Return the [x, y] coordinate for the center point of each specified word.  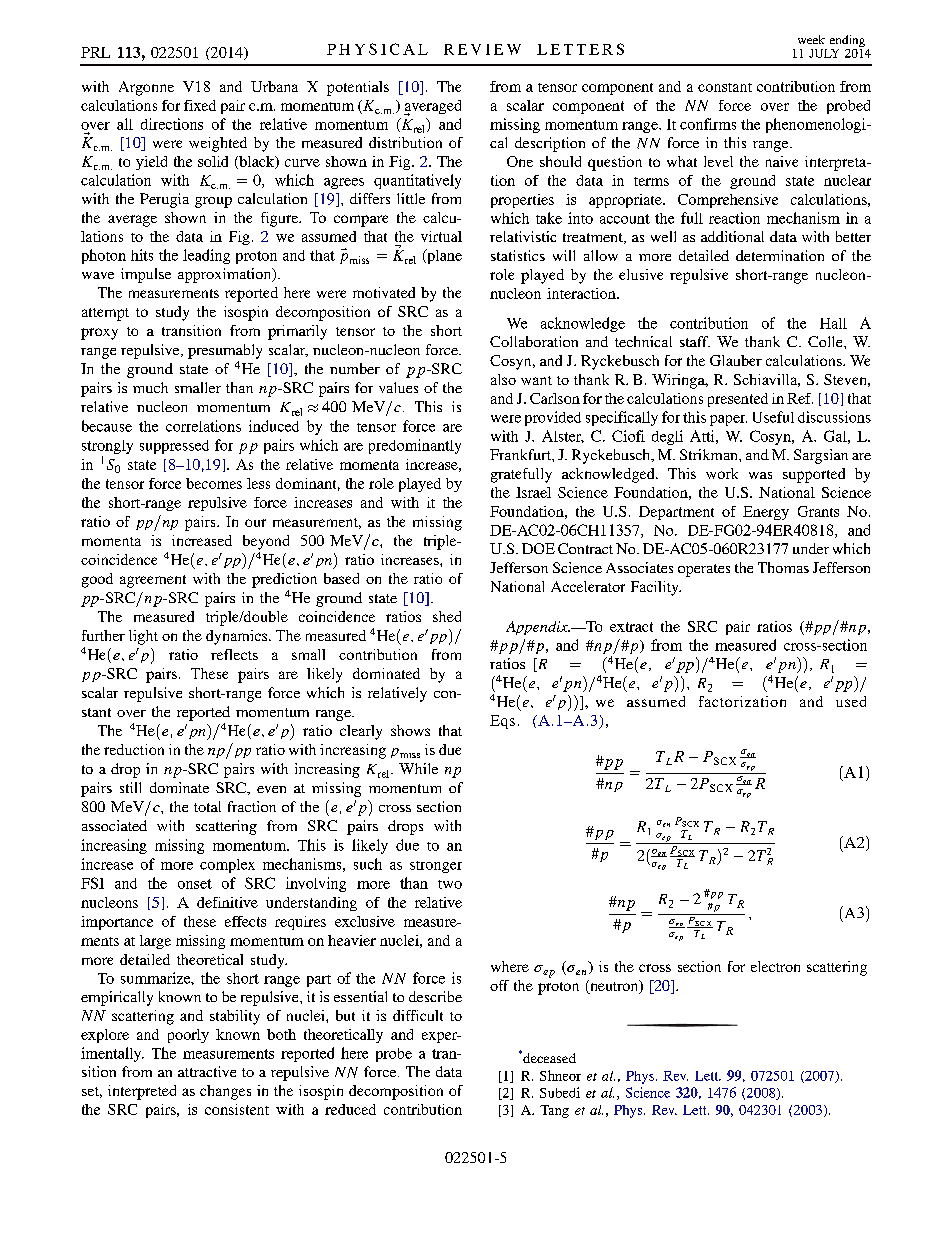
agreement [153, 581]
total [207, 806]
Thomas [783, 567]
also [503, 379]
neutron [614, 987]
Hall [833, 323]
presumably [225, 351]
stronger [436, 867]
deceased [548, 1057]
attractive [207, 1071]
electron [775, 966]
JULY [824, 53]
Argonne [146, 88]
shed [447, 616]
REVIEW [482, 49]
